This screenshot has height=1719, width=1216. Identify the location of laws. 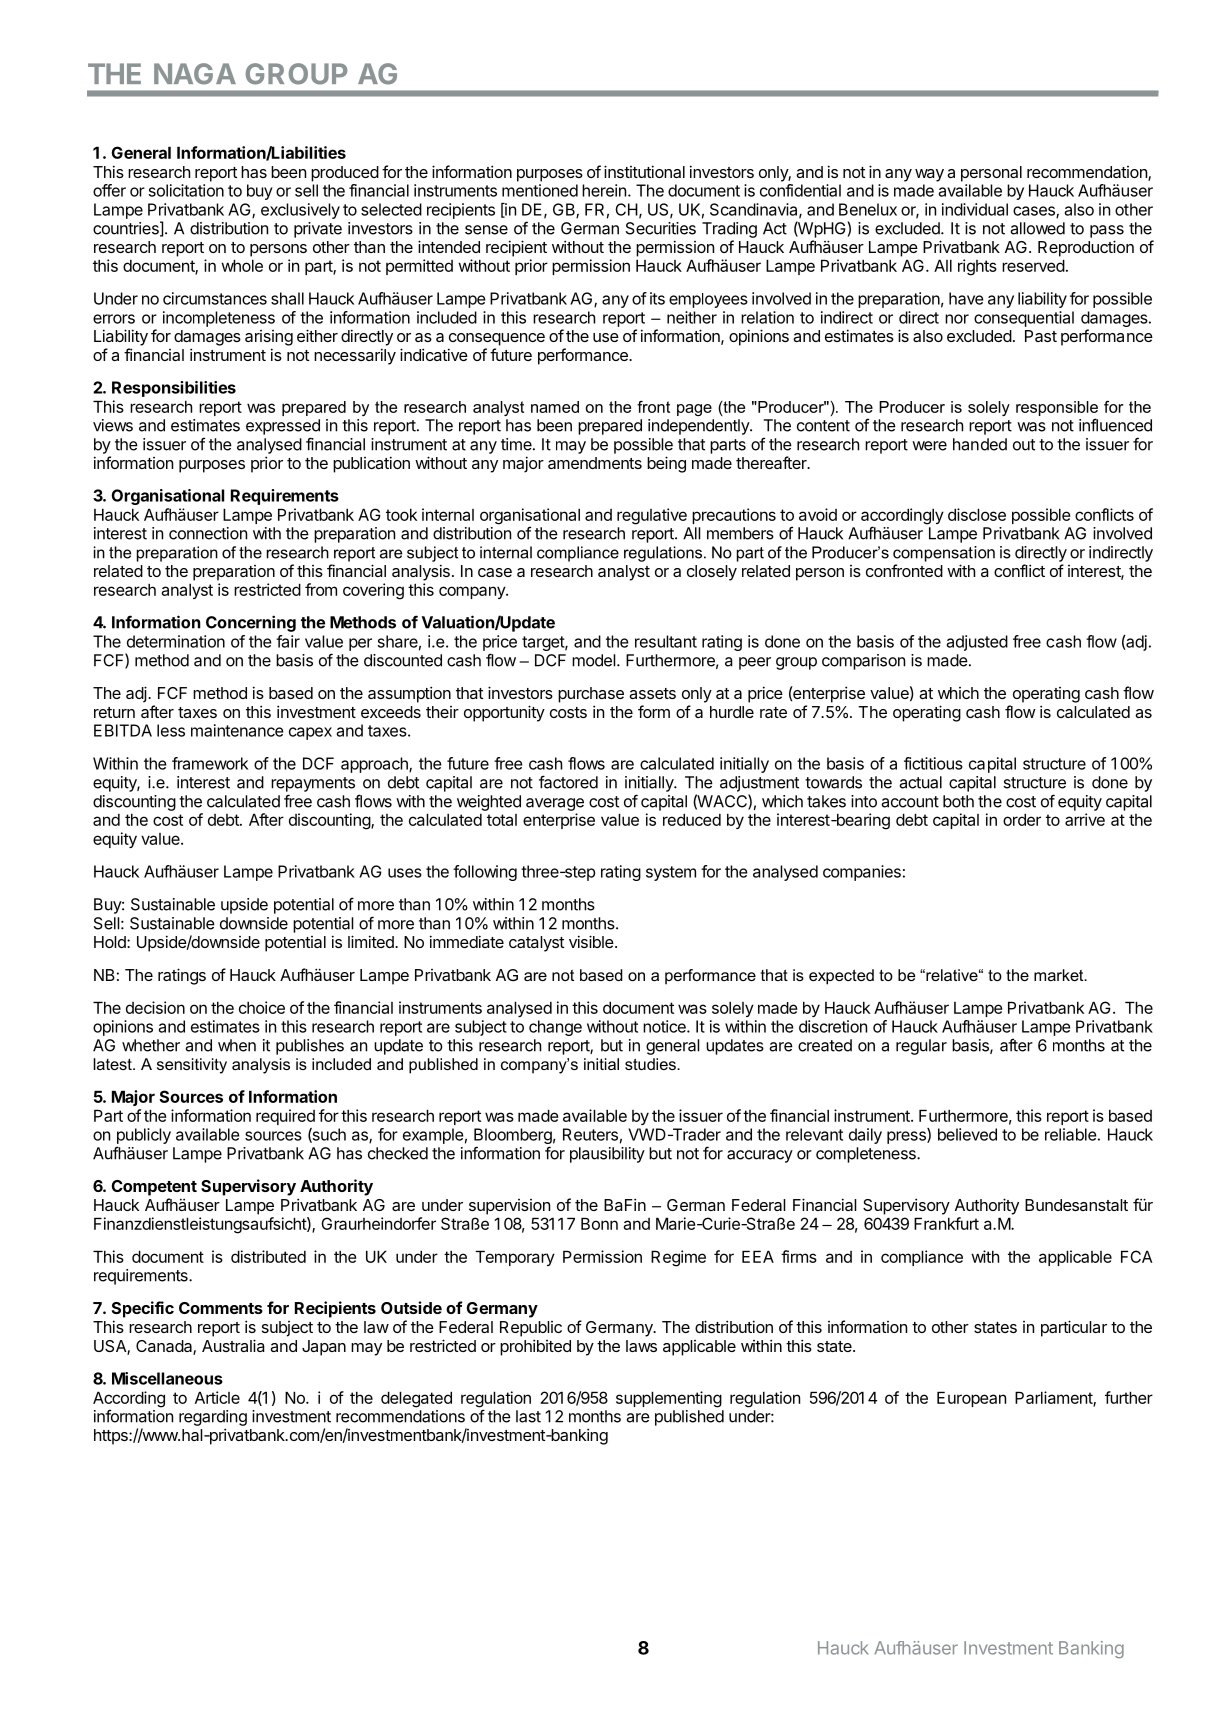
(641, 1346).
